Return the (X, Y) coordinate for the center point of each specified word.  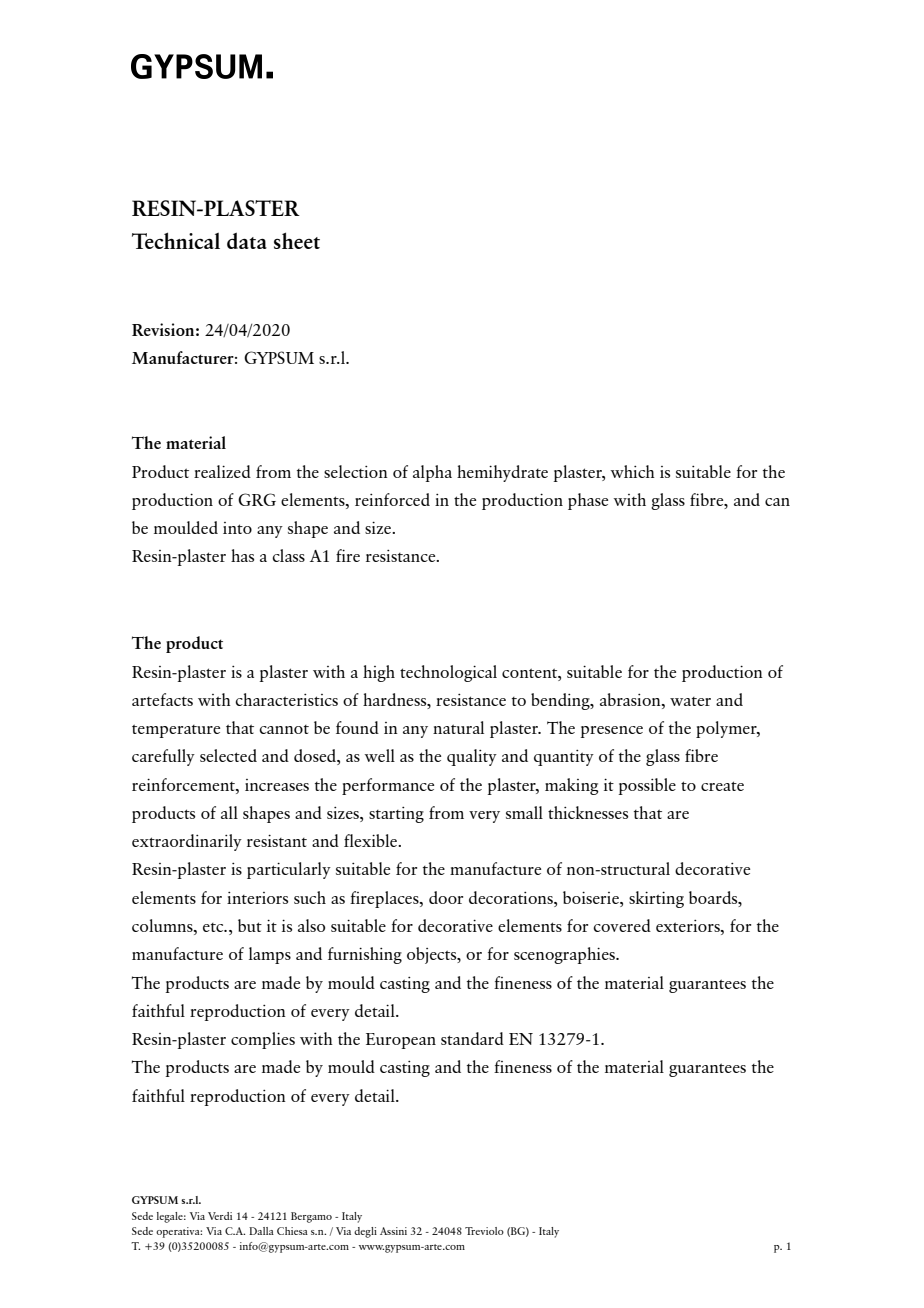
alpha (432, 473)
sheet (297, 240)
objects (433, 955)
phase (588, 501)
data (247, 240)
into (237, 528)
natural (458, 727)
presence (612, 732)
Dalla (261, 1231)
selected (228, 755)
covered (622, 925)
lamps (270, 955)
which (633, 471)
